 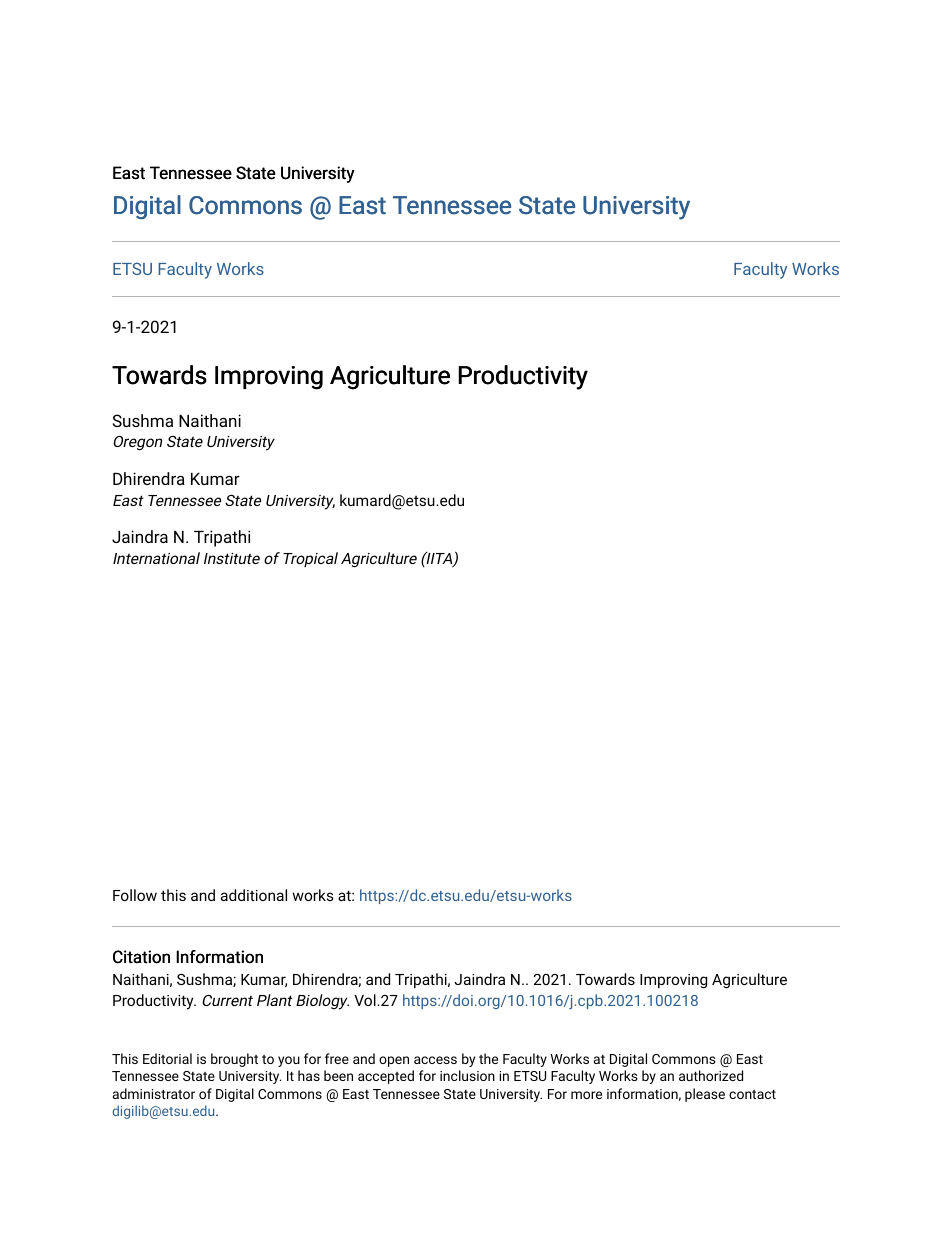 I want to click on Follow, so click(x=135, y=895).
